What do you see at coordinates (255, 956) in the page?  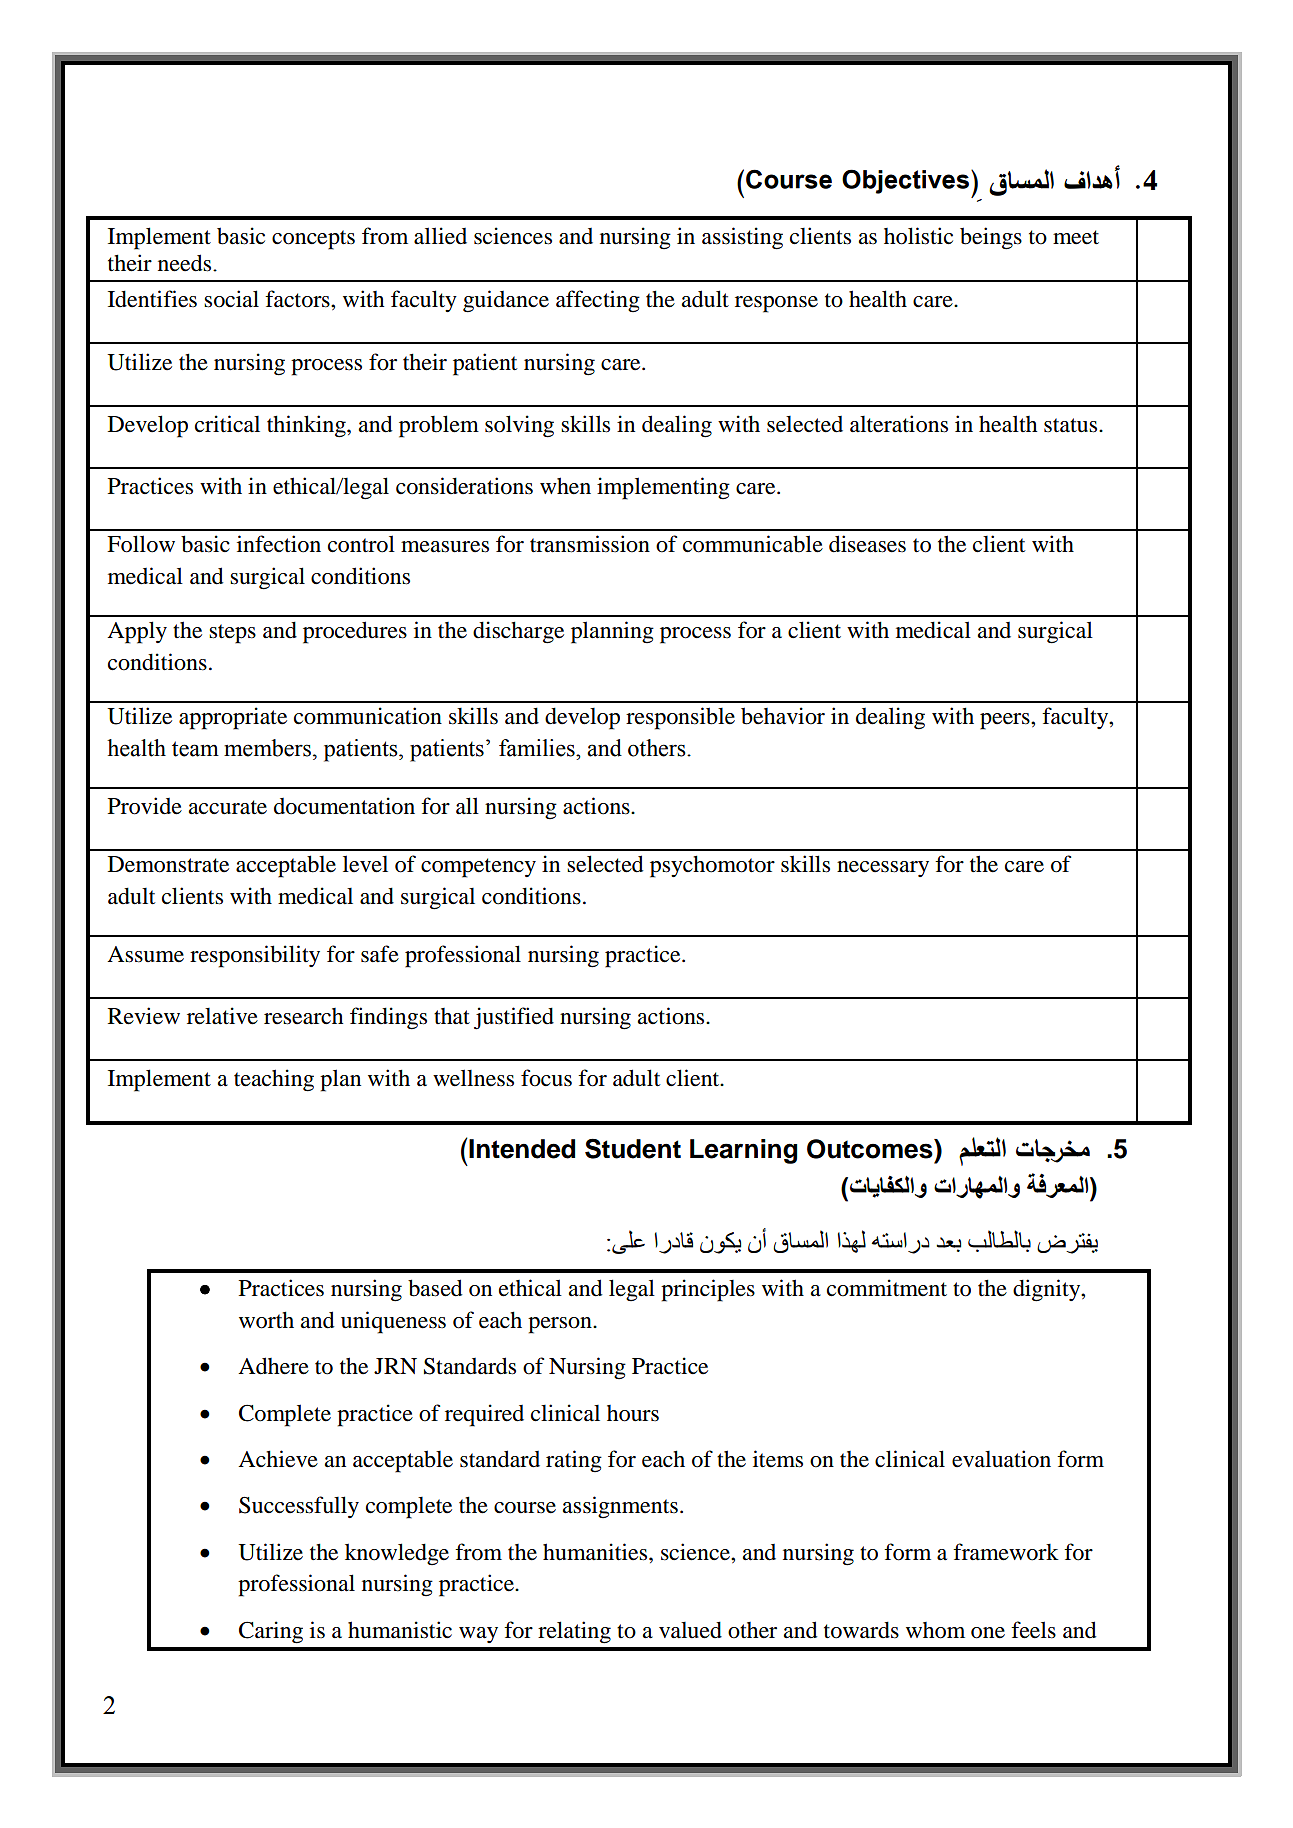 I see `responsibility` at bounding box center [255, 956].
